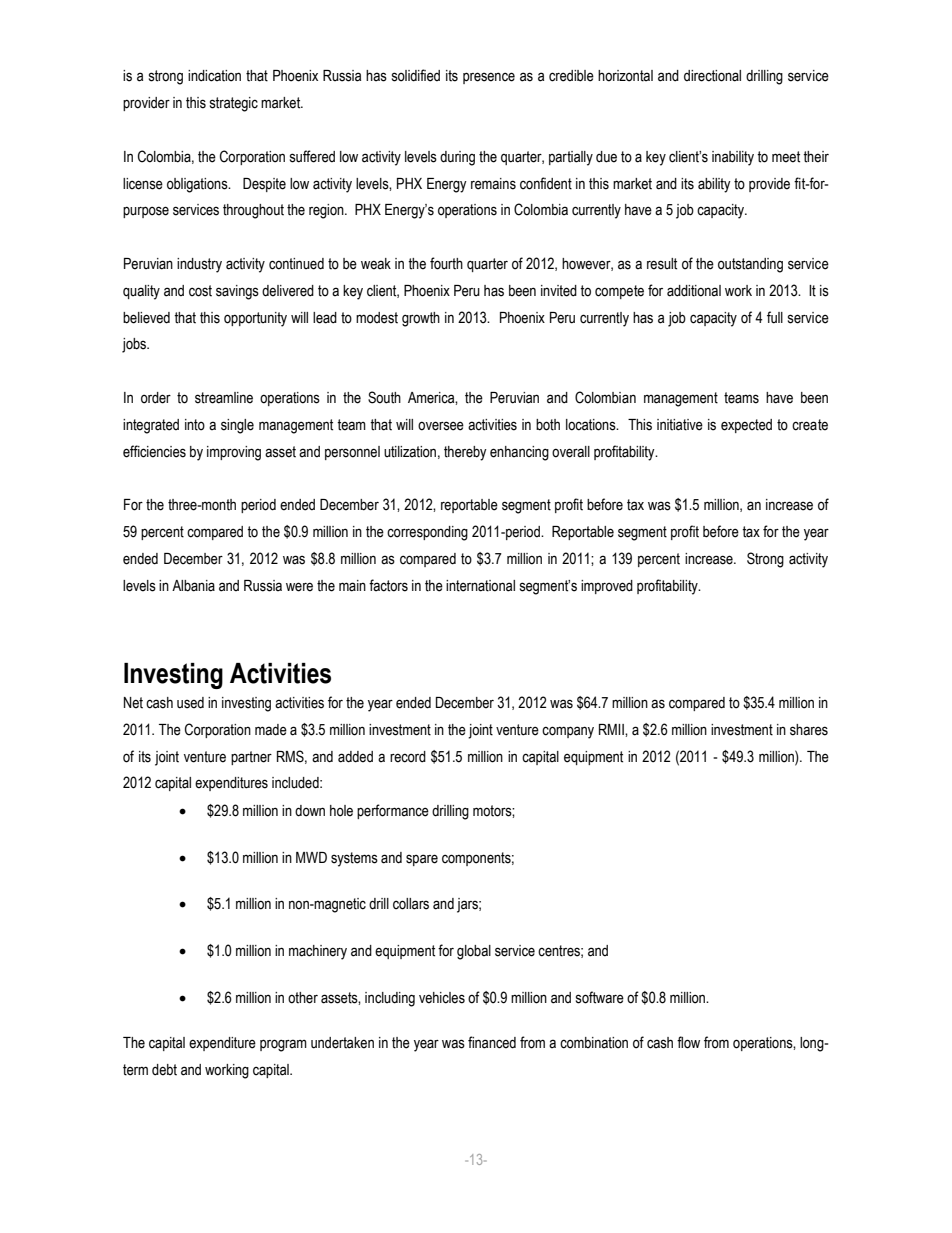 Image resolution: width=952 pixels, height=1233 pixels. Describe the element at coordinates (712, 76) in the screenshot. I see `directional` at that location.
